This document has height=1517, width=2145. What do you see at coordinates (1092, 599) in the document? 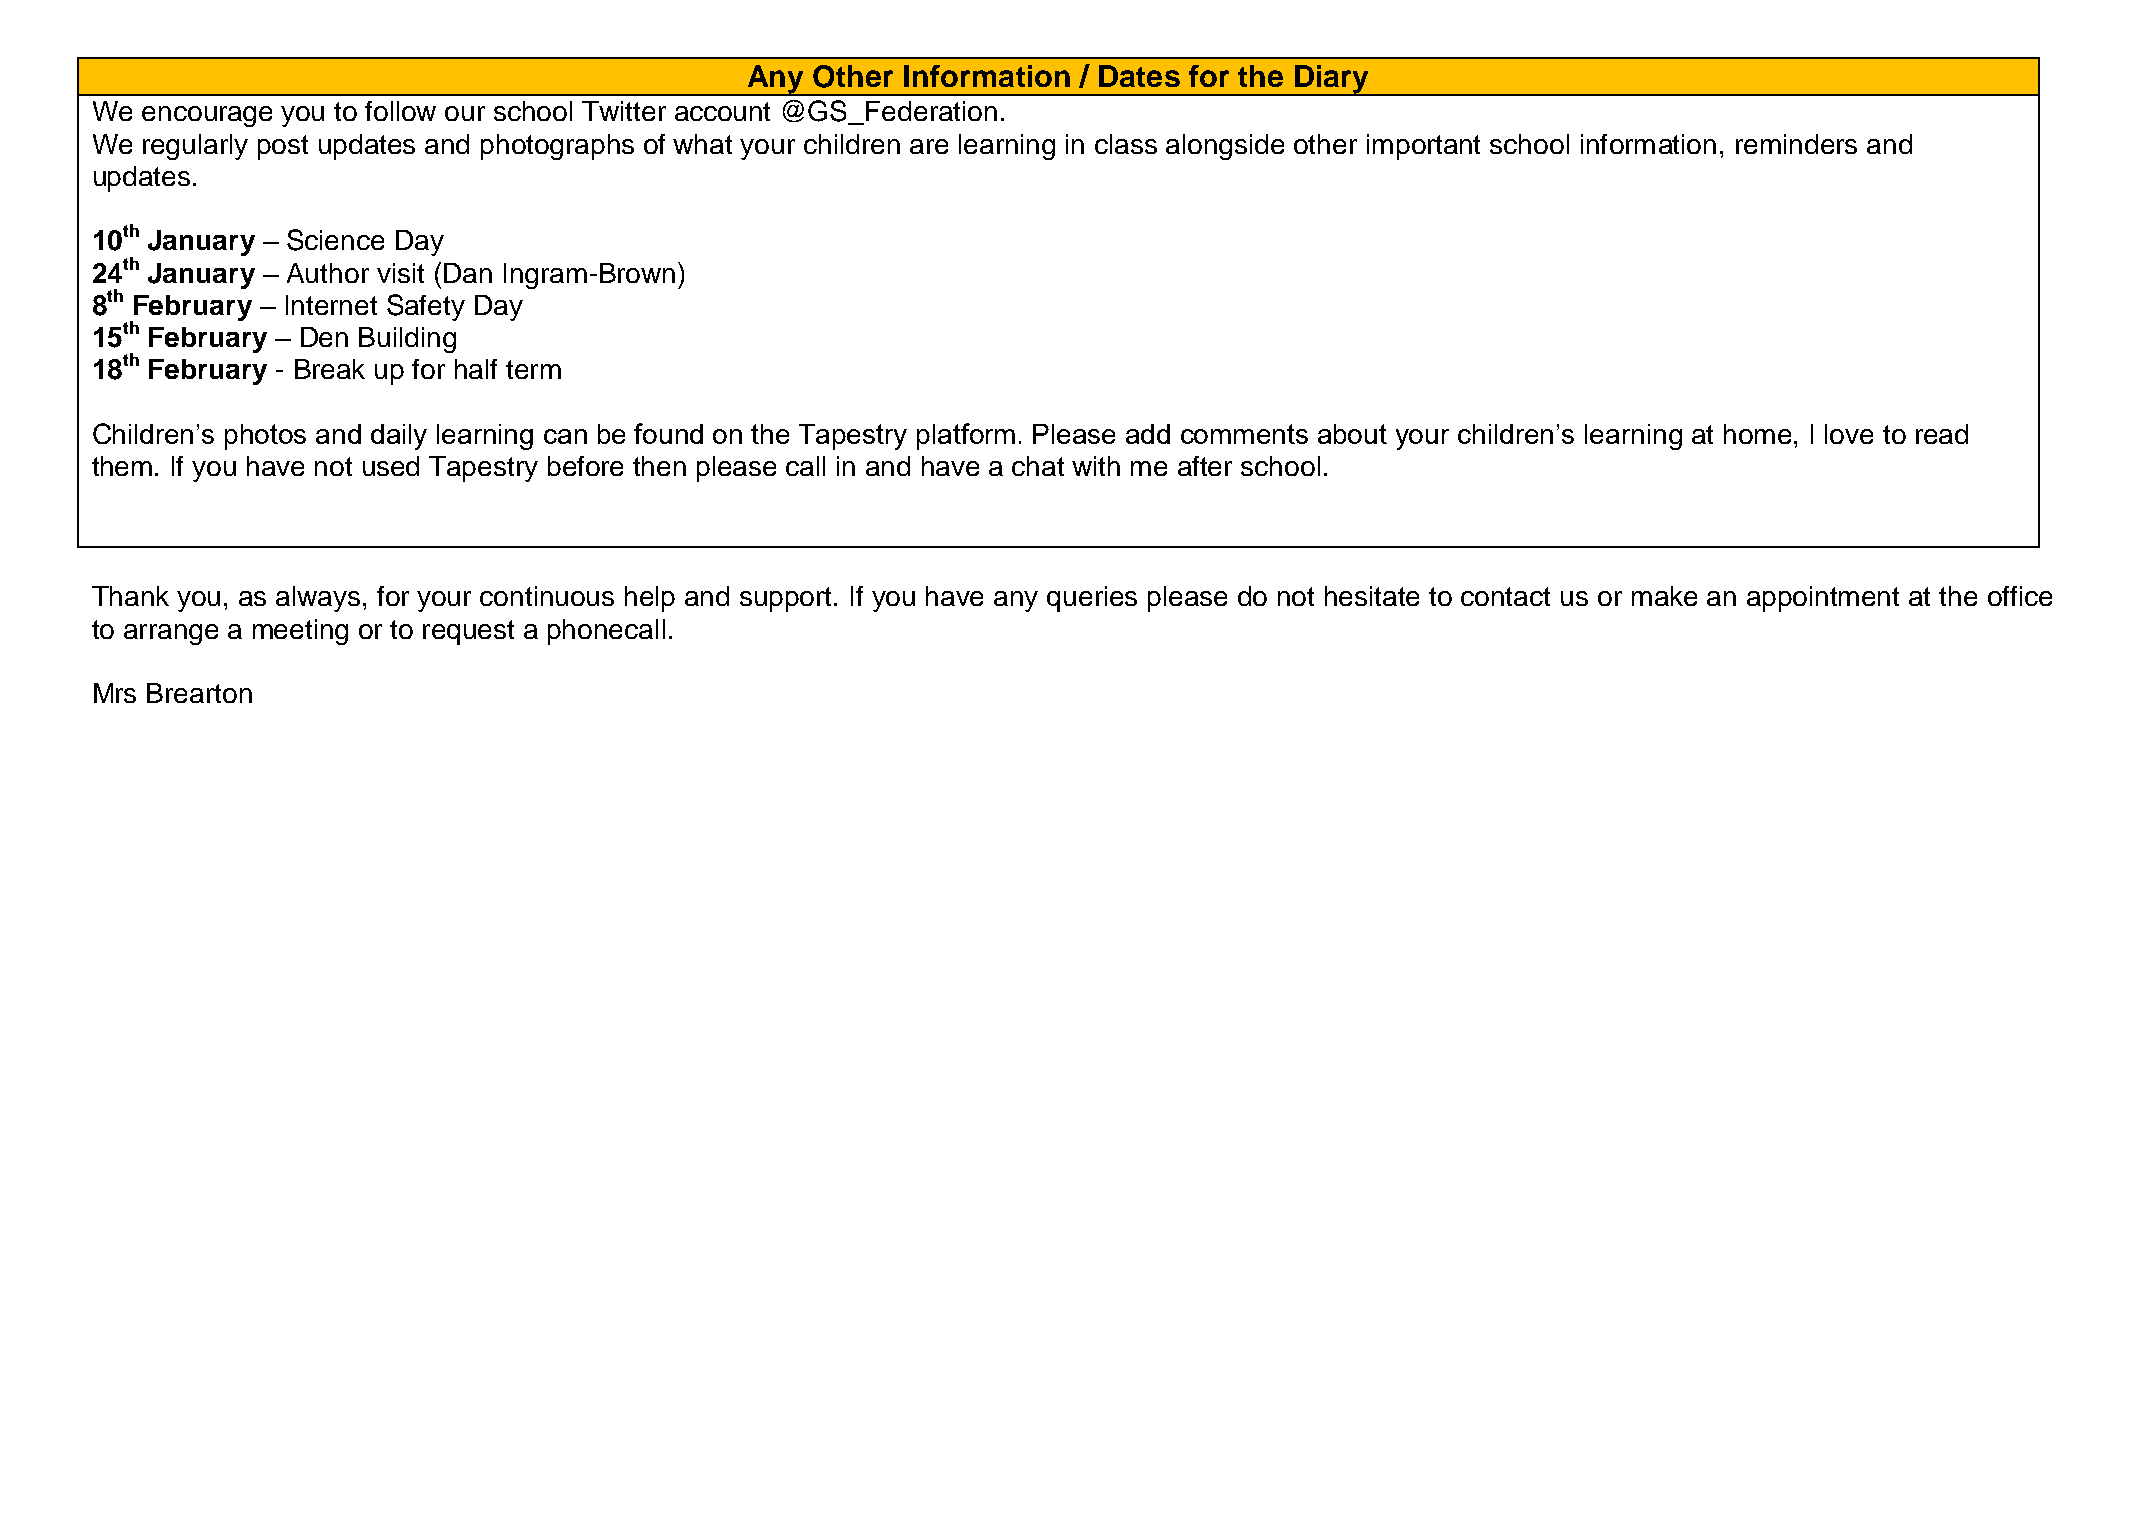
I see `queries` at bounding box center [1092, 599].
